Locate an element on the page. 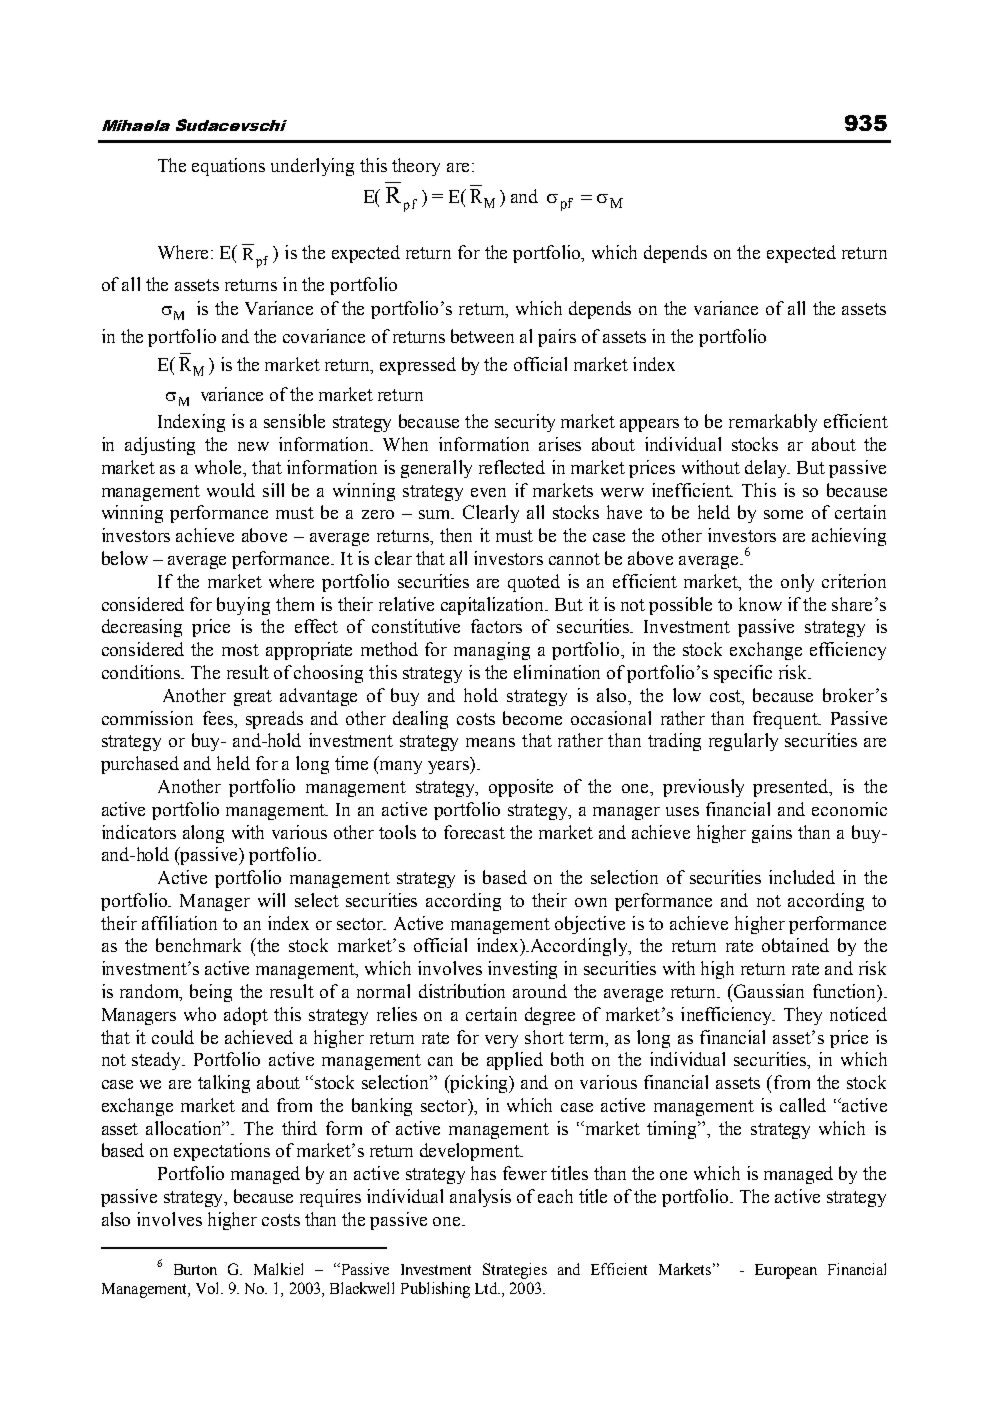  Burton is located at coordinates (195, 1269).
